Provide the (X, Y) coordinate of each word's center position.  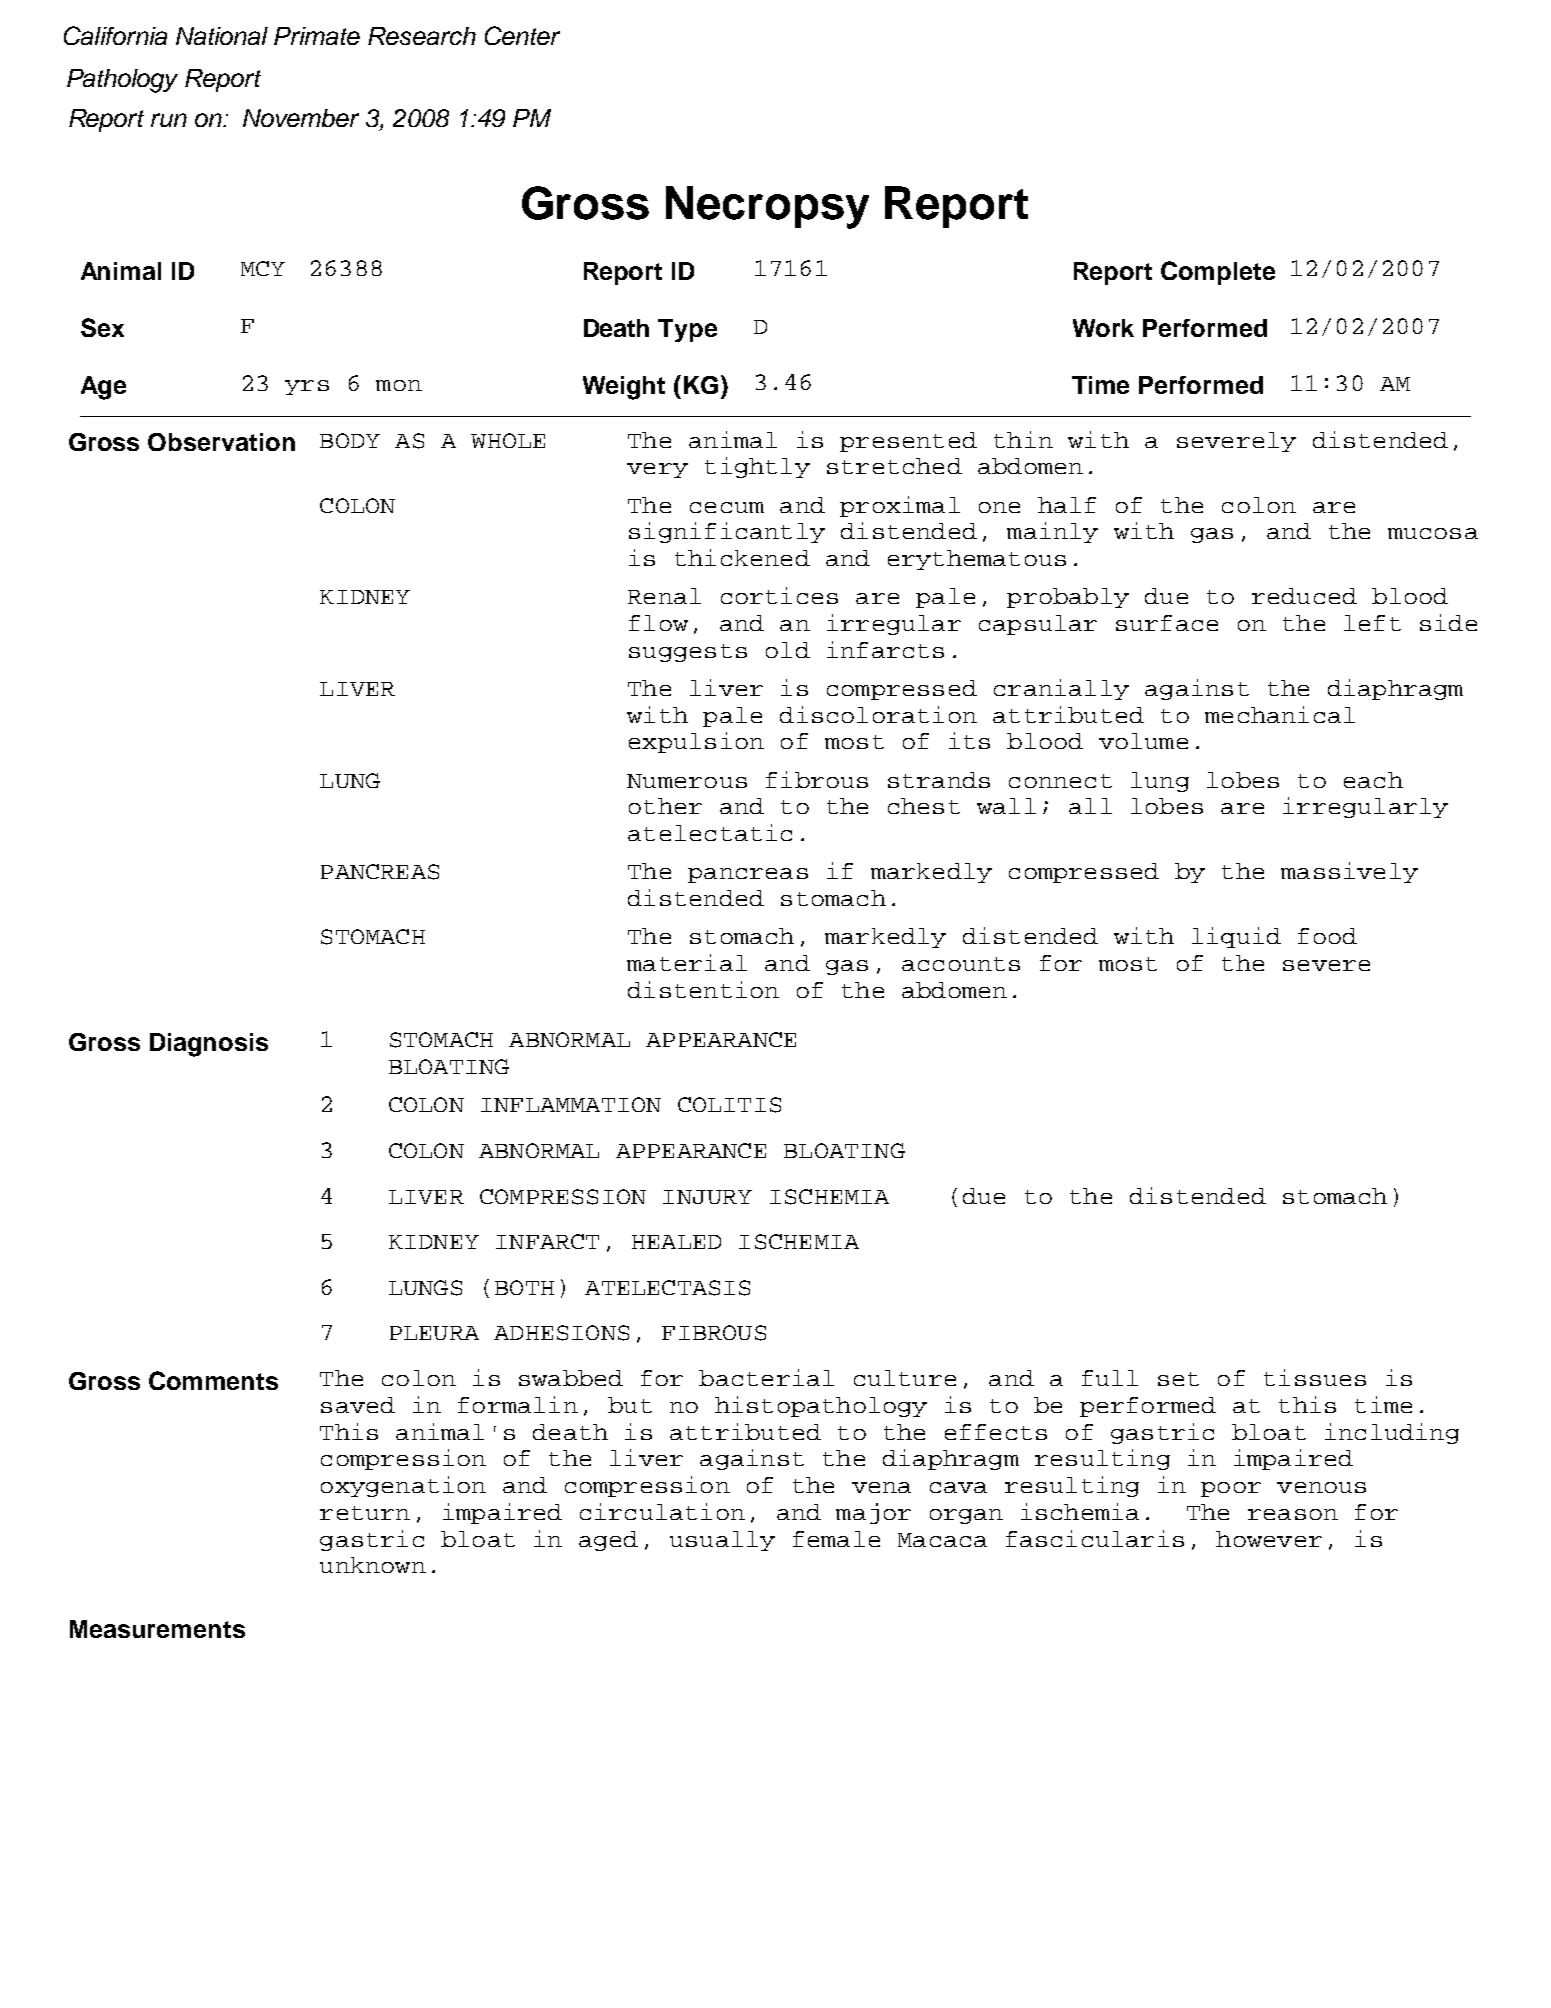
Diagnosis (209, 1045)
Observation (221, 442)
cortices (779, 595)
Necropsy (767, 207)
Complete (1218, 273)
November (301, 118)
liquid (1236, 937)
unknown (373, 1565)
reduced (1304, 596)
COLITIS (729, 1105)
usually (722, 1541)
